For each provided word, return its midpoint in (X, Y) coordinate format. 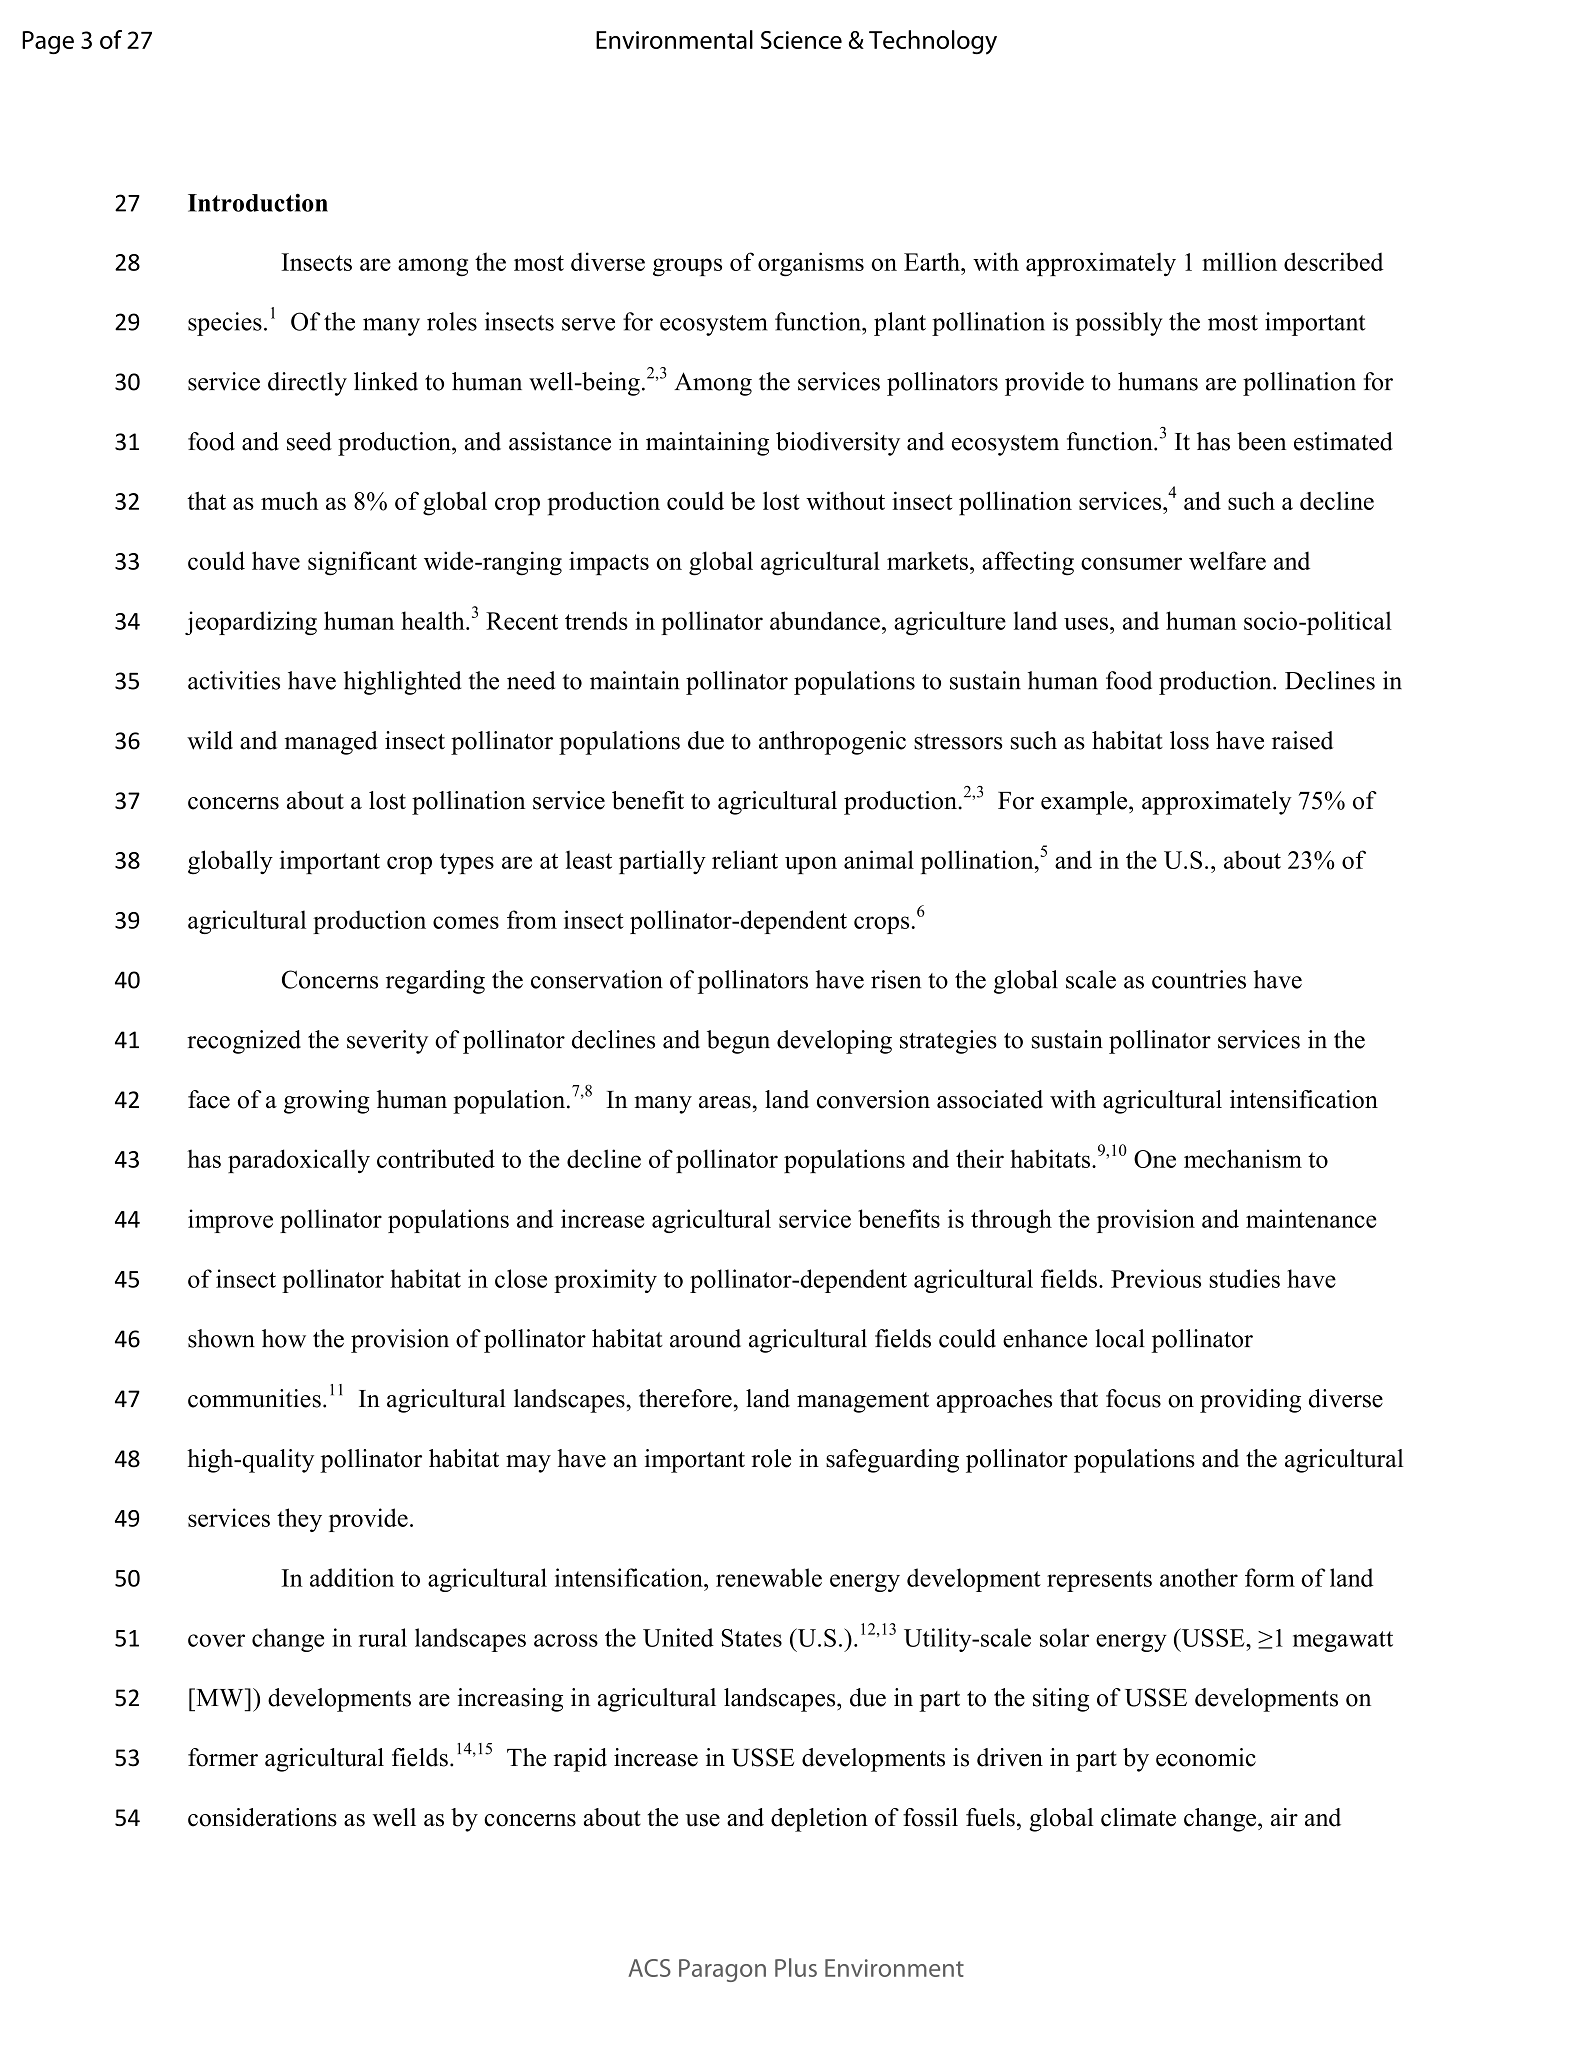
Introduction (258, 202)
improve (230, 1221)
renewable (769, 1577)
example (1085, 803)
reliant (745, 859)
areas (725, 1102)
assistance (560, 441)
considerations (262, 1817)
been (1261, 441)
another (1199, 1577)
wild (210, 740)
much (289, 500)
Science (801, 40)
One (1155, 1159)
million (1239, 261)
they (299, 1520)
